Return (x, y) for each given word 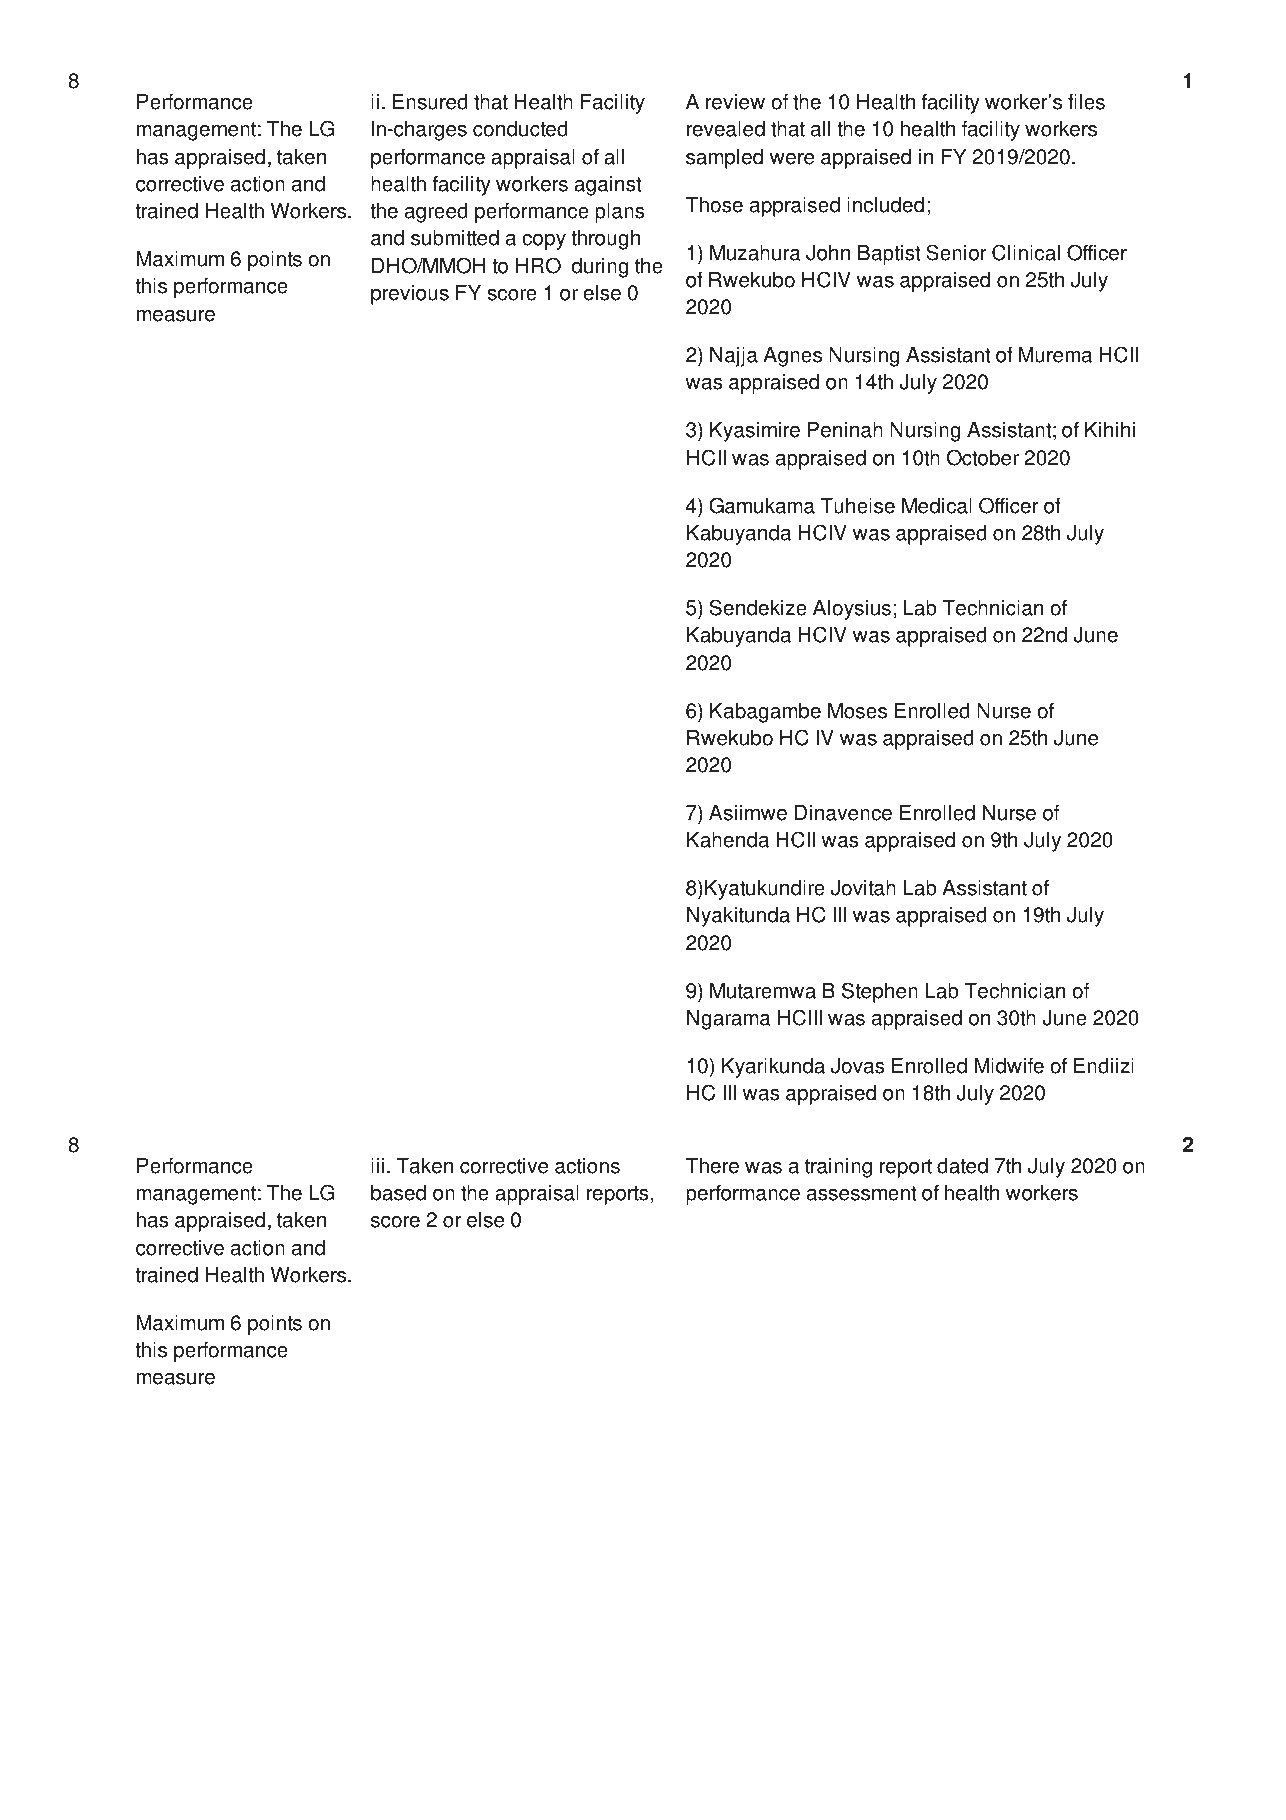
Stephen (880, 992)
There (712, 1166)
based (398, 1193)
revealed (726, 129)
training (838, 1168)
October (983, 457)
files (1086, 102)
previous (410, 295)
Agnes (792, 357)
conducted (520, 129)
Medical (937, 506)
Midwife (1009, 1066)
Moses (857, 711)
